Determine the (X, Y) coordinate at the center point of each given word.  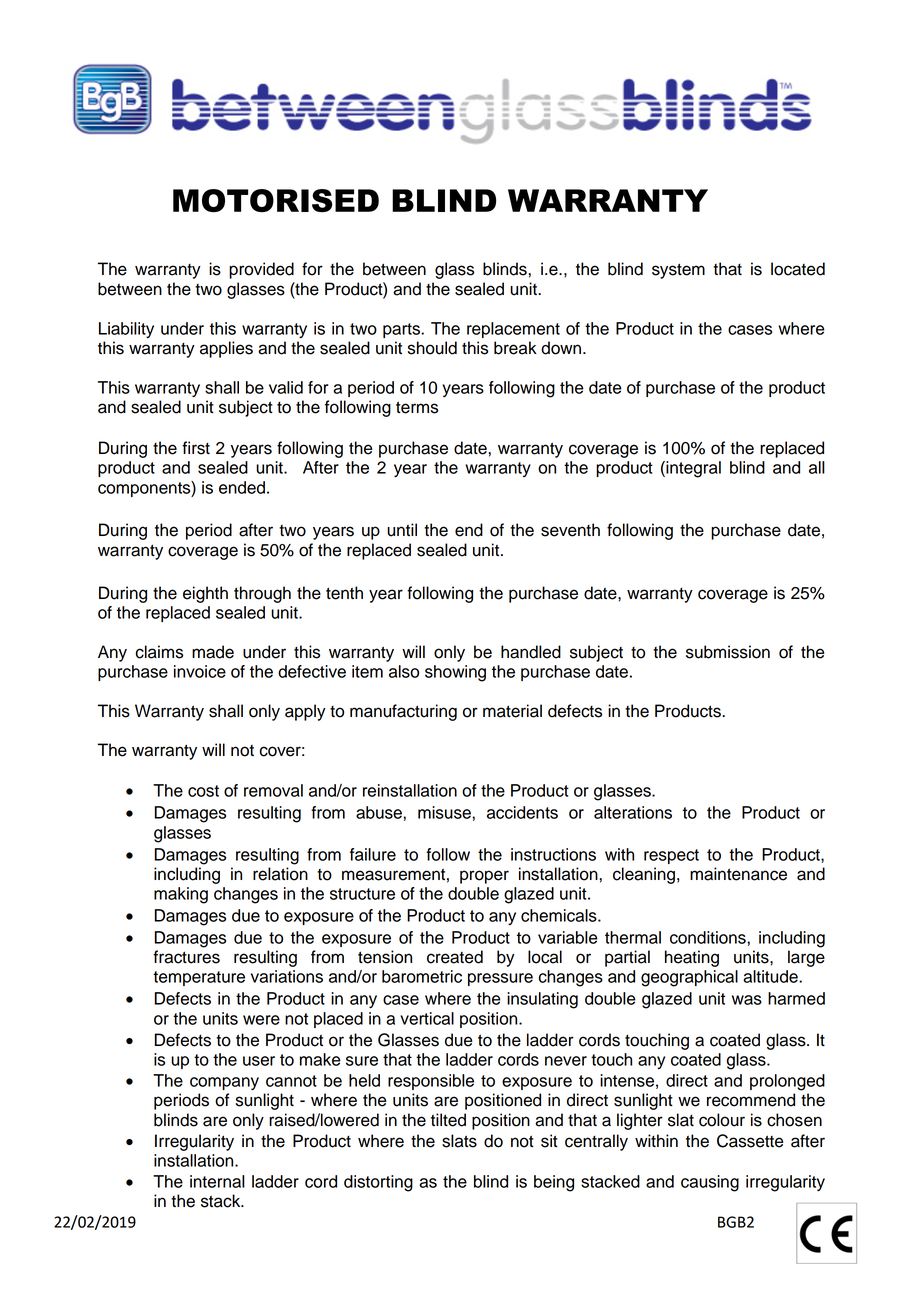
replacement (513, 330)
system (678, 271)
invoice (200, 671)
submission (728, 652)
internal (217, 1181)
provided (261, 270)
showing (455, 673)
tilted (448, 1120)
